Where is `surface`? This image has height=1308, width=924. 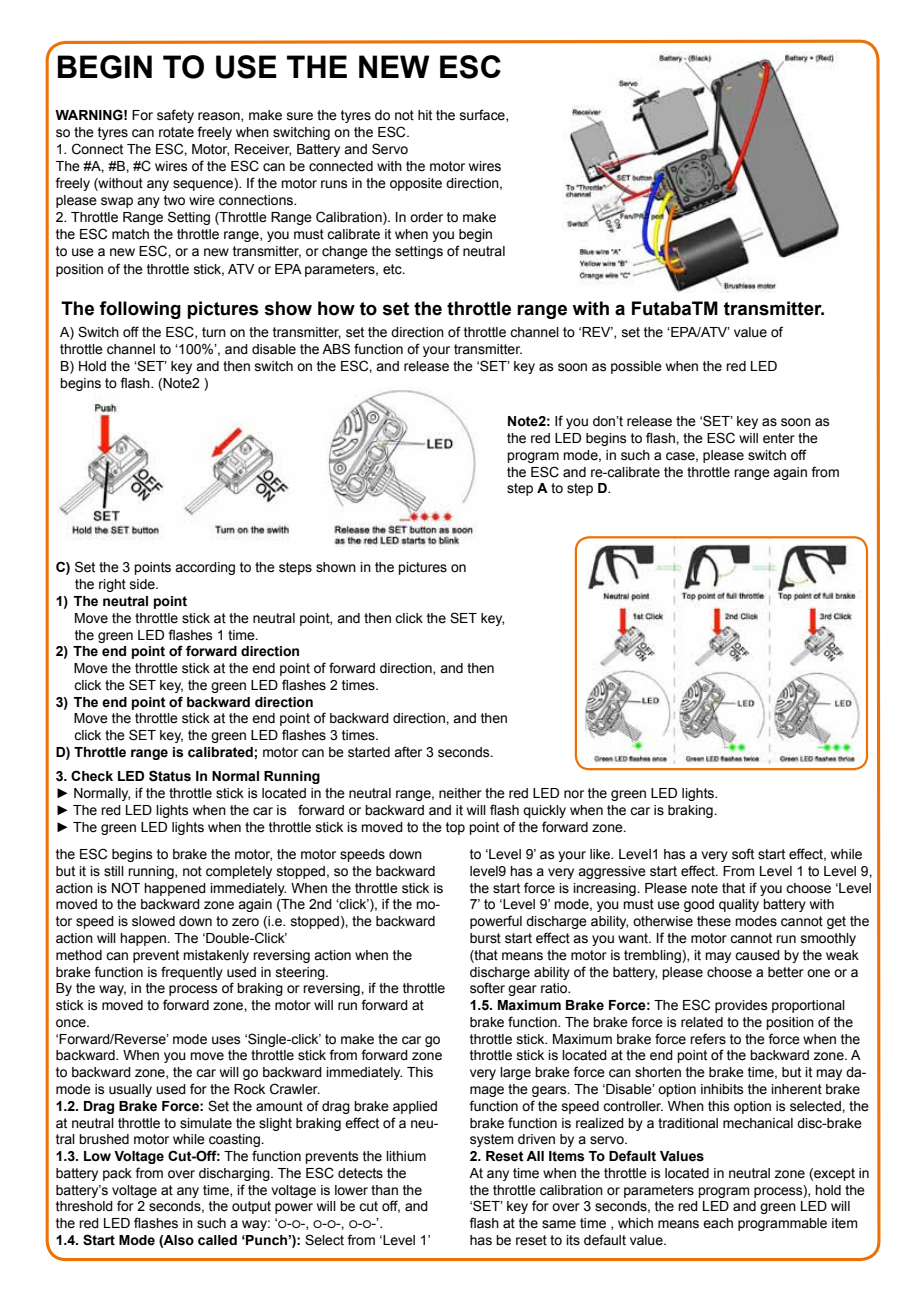
surface is located at coordinates (483, 115).
